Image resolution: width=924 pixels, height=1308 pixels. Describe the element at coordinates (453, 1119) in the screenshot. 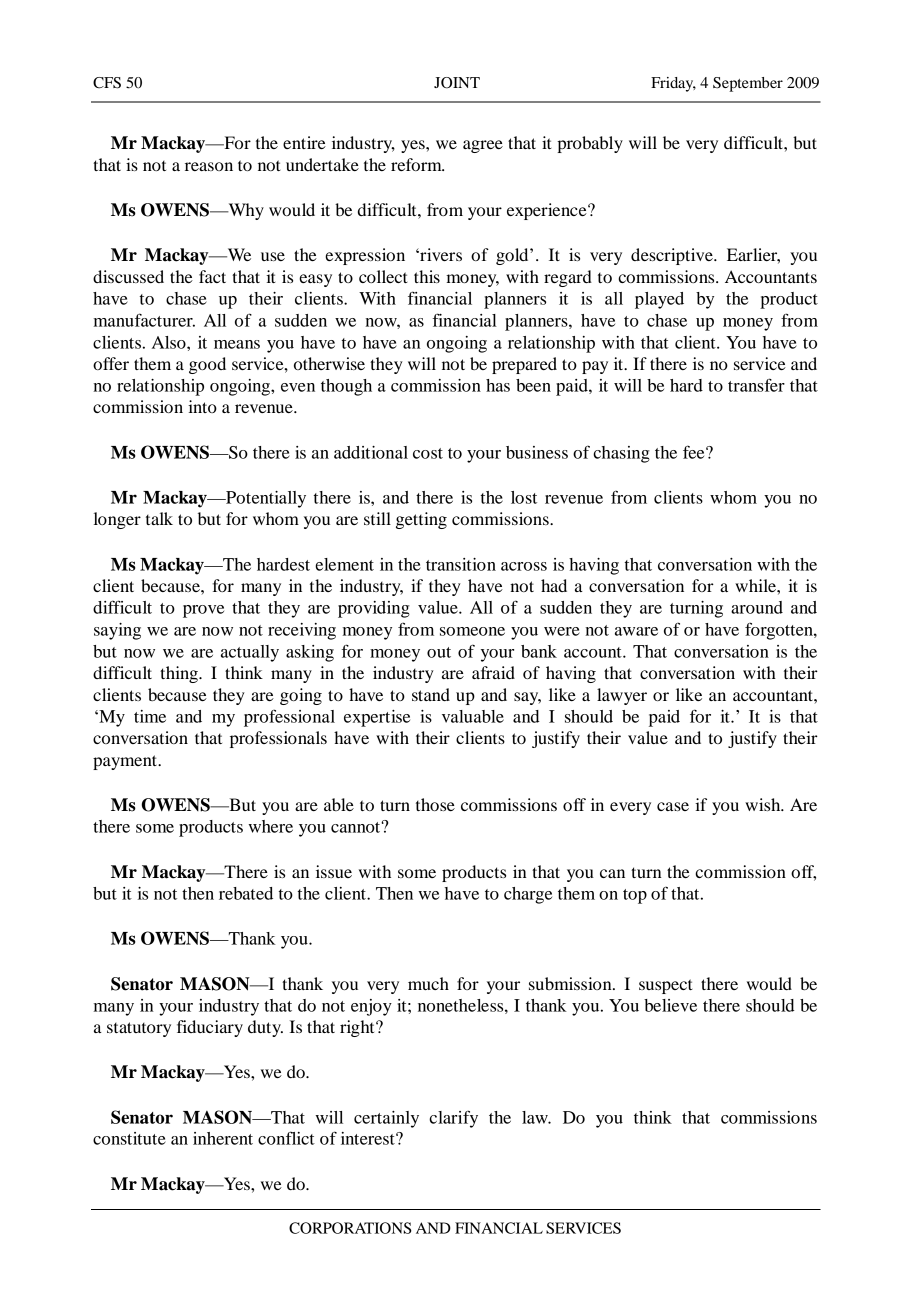

I see `clarify` at that location.
